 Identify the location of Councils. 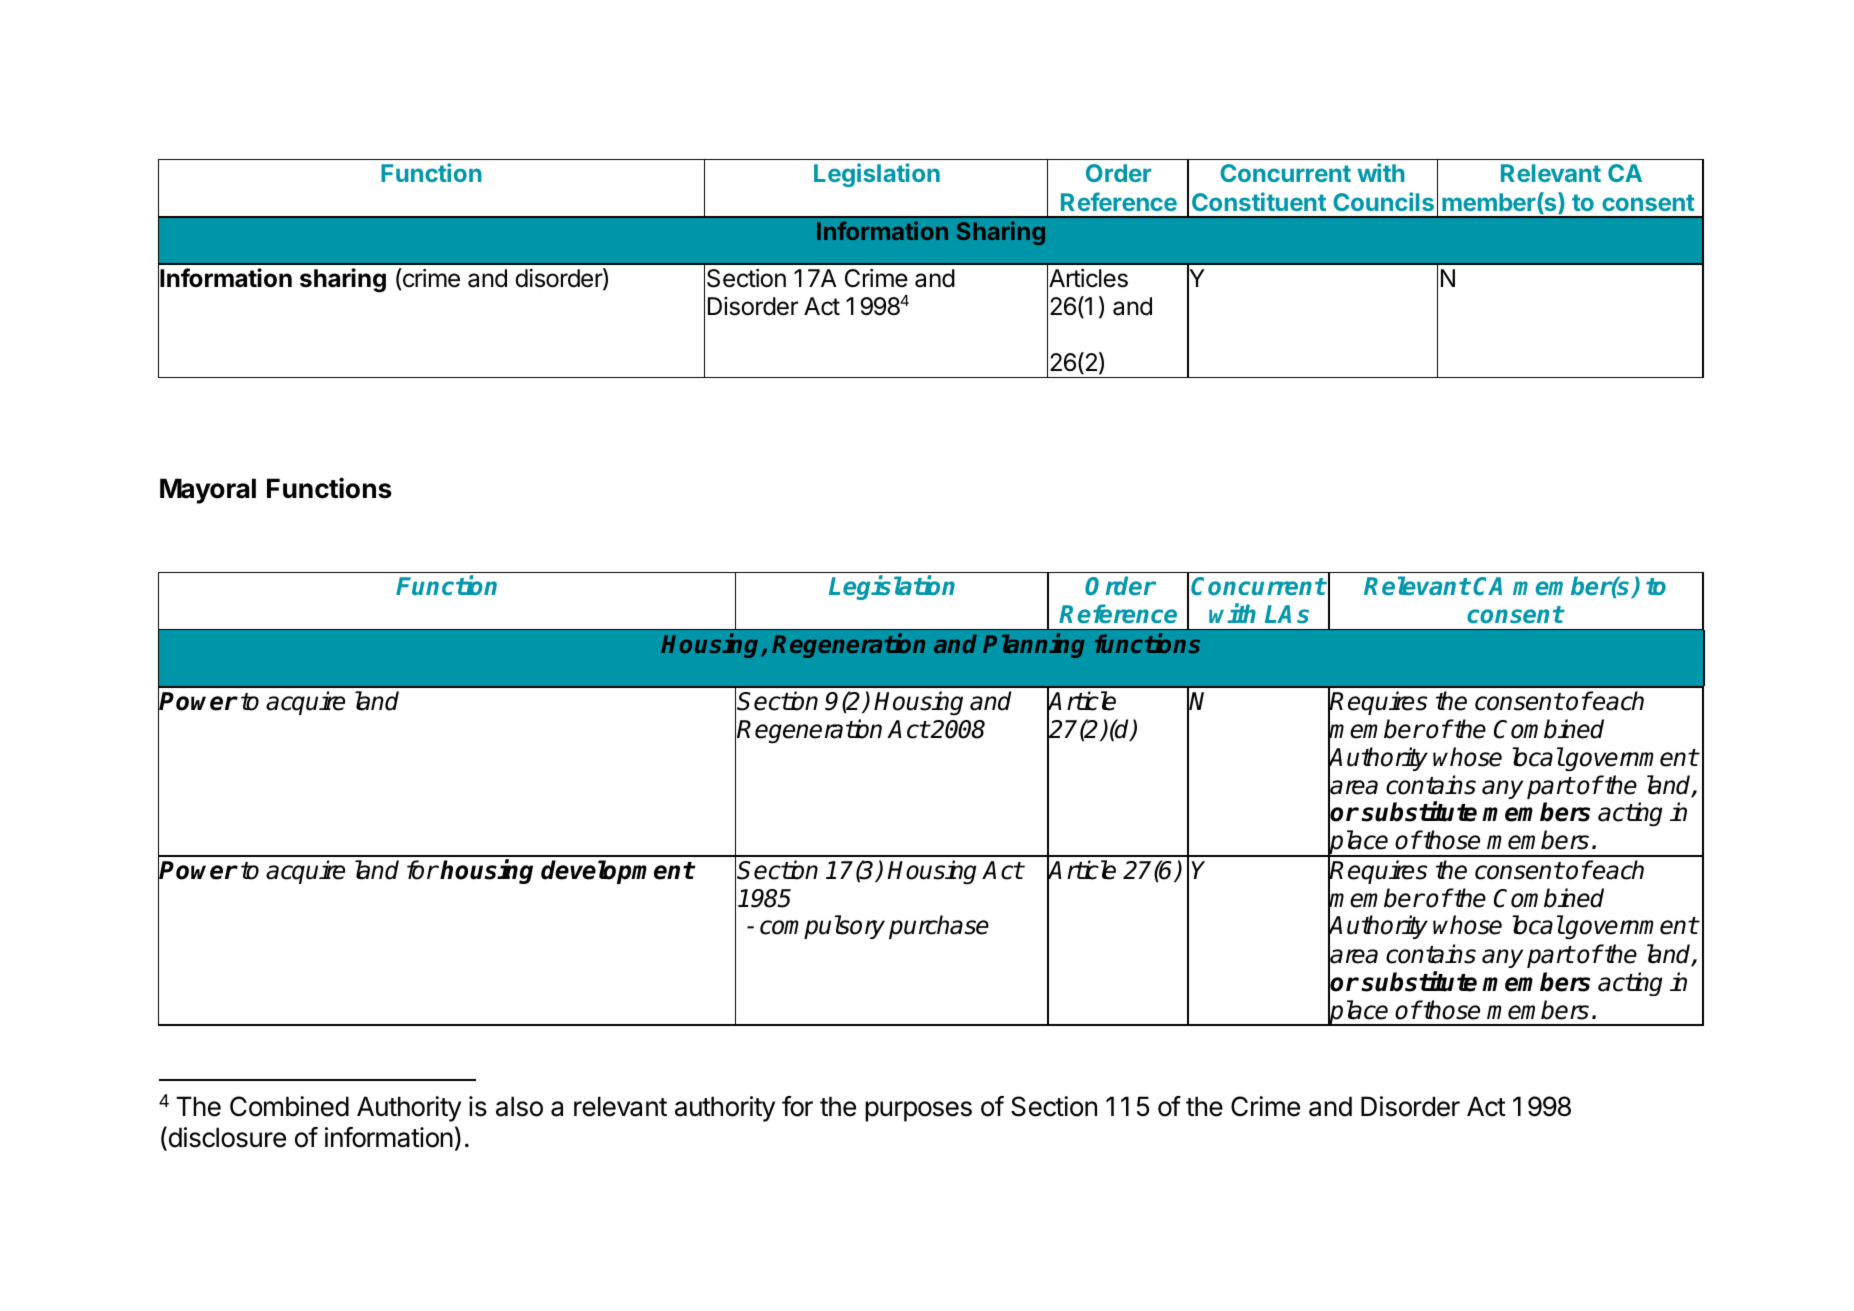
(1383, 201).
